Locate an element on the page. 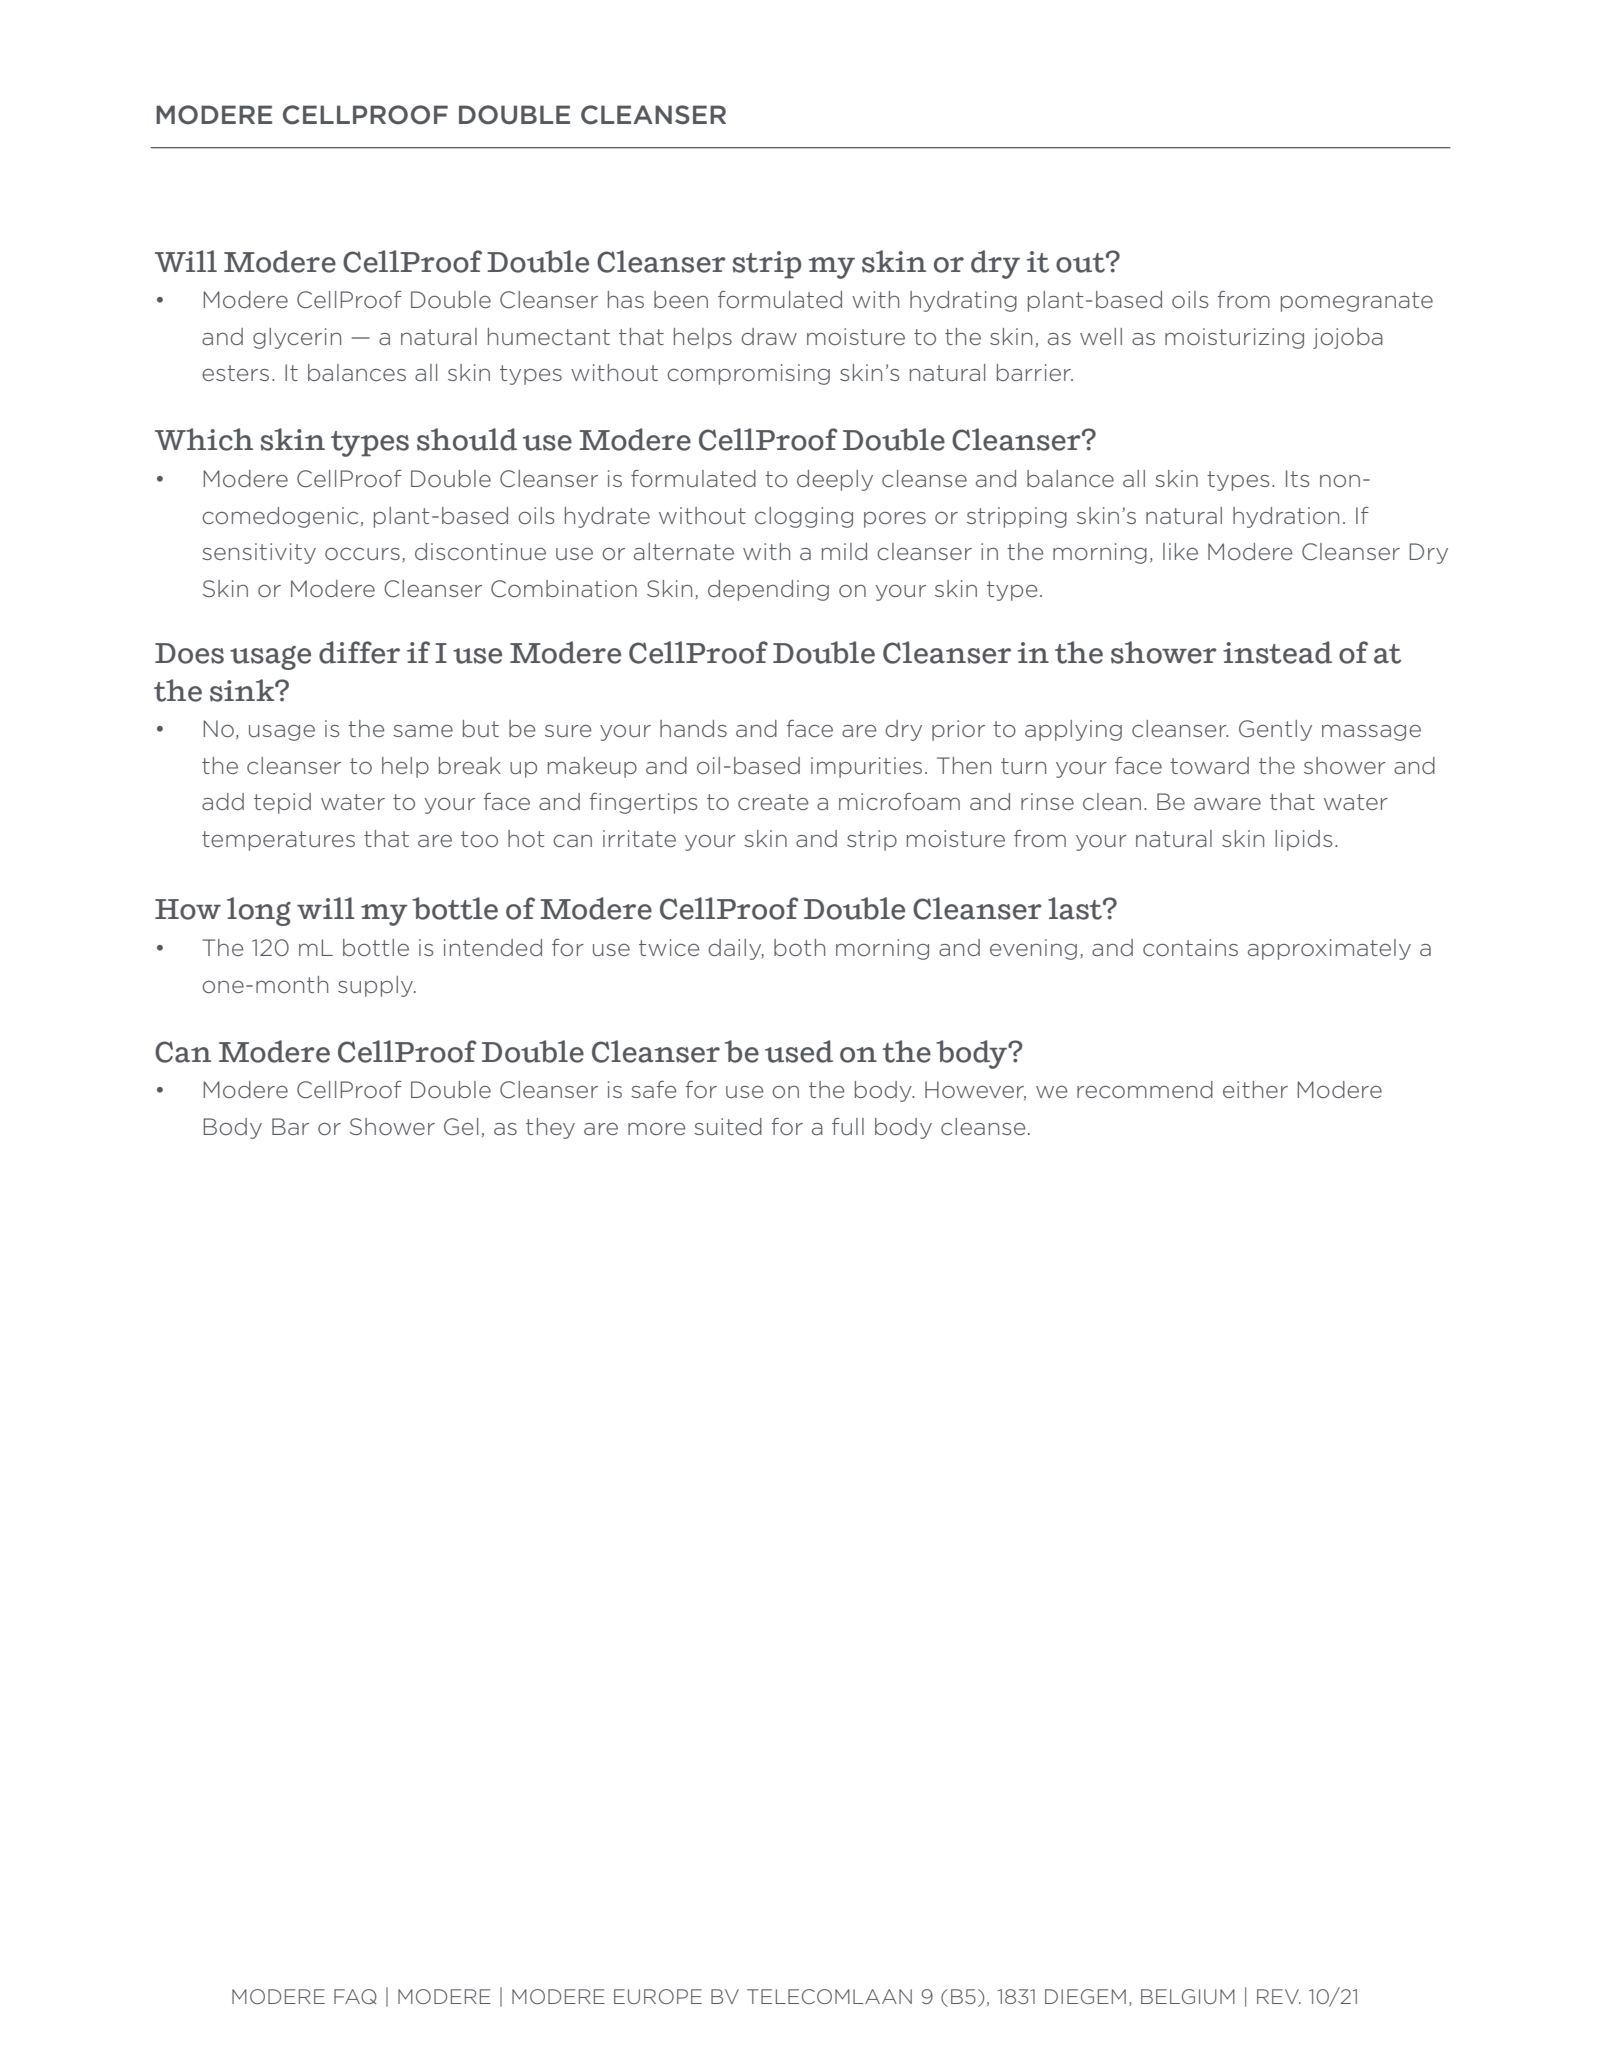  FAQ is located at coordinates (355, 1996).
